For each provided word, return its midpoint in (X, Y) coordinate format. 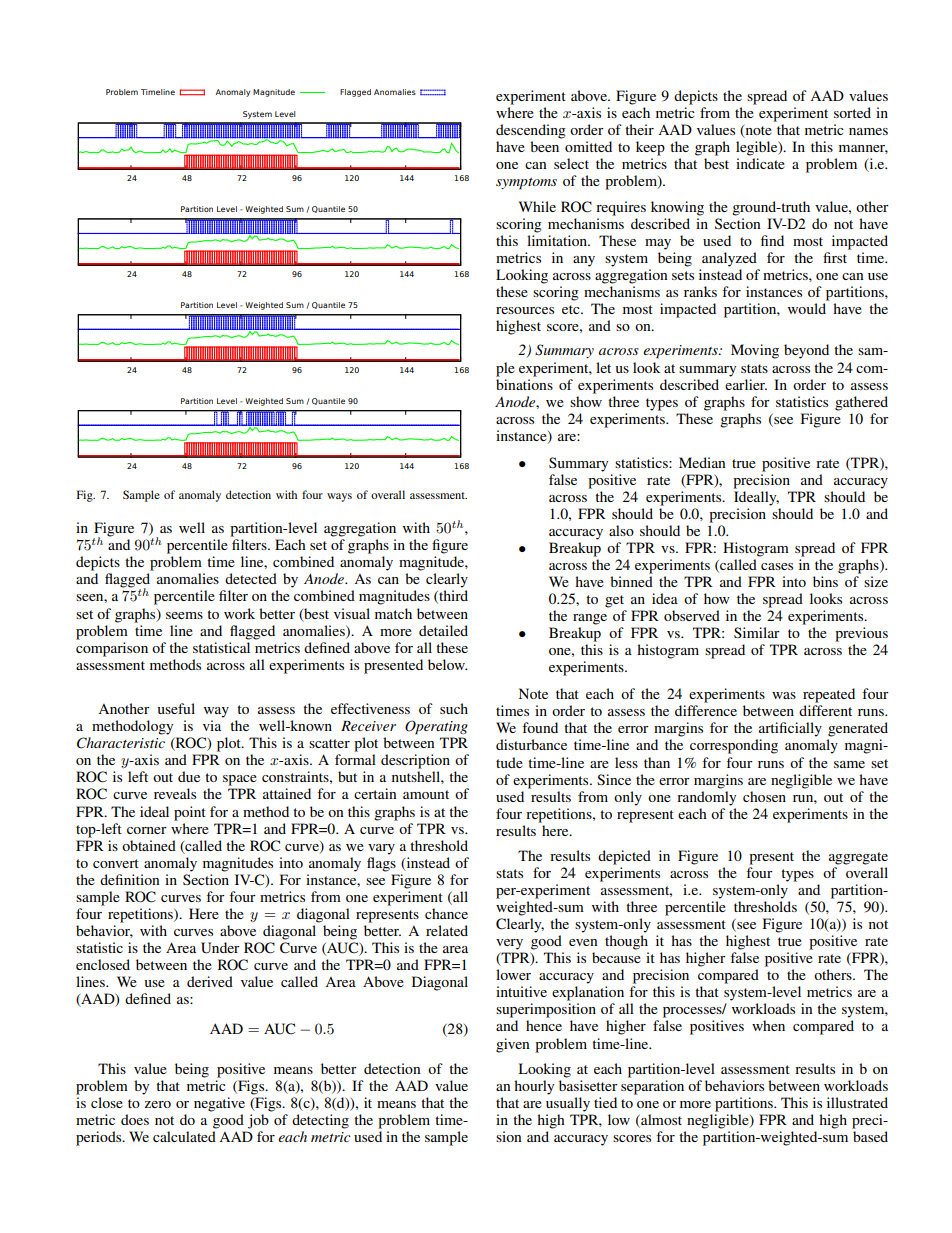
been (544, 146)
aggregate (858, 858)
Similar (757, 632)
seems (184, 615)
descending (531, 131)
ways (339, 497)
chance (446, 913)
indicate (760, 163)
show (586, 401)
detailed (443, 630)
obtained (149, 845)
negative (219, 1104)
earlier (746, 384)
